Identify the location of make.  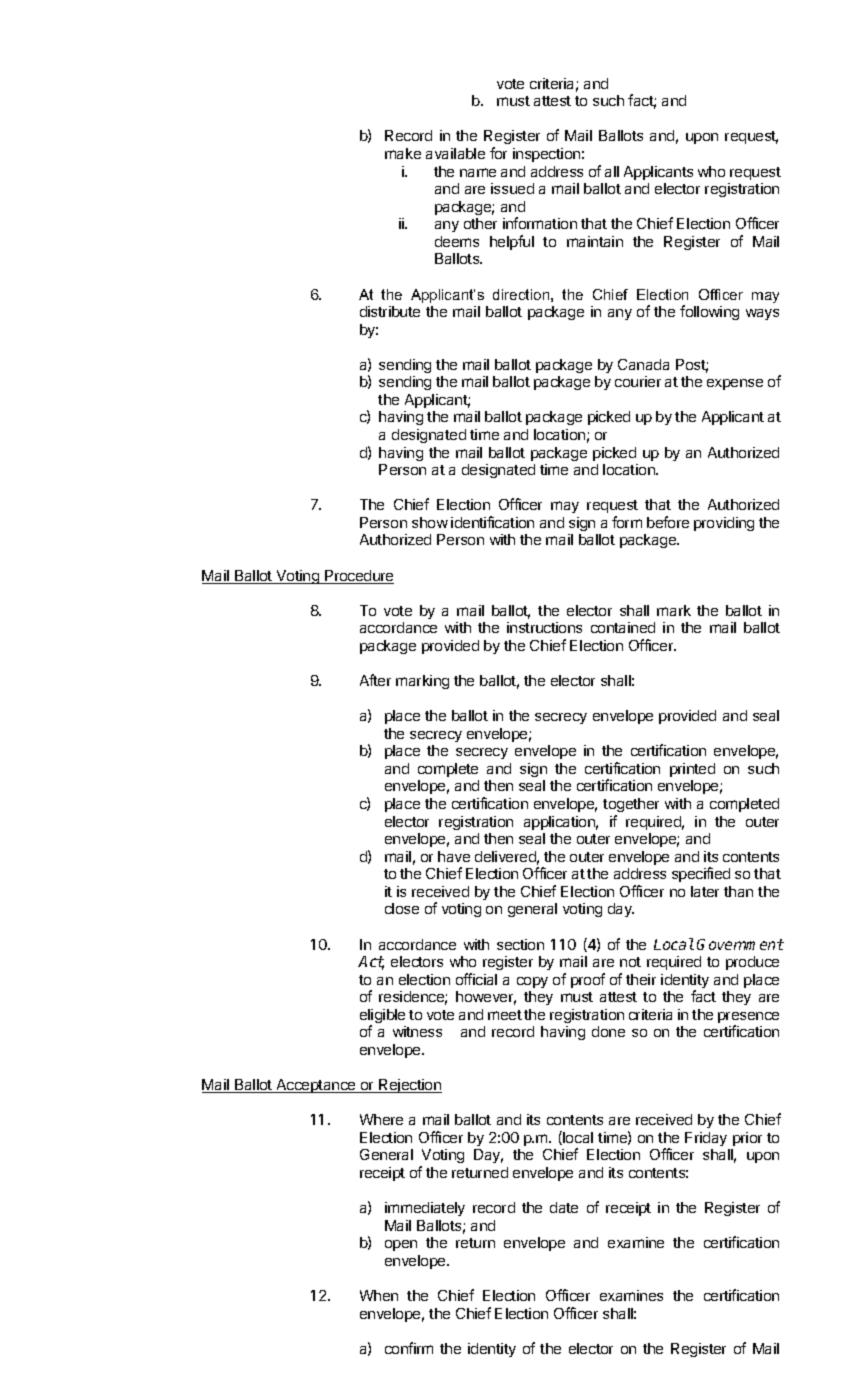
(403, 153).
